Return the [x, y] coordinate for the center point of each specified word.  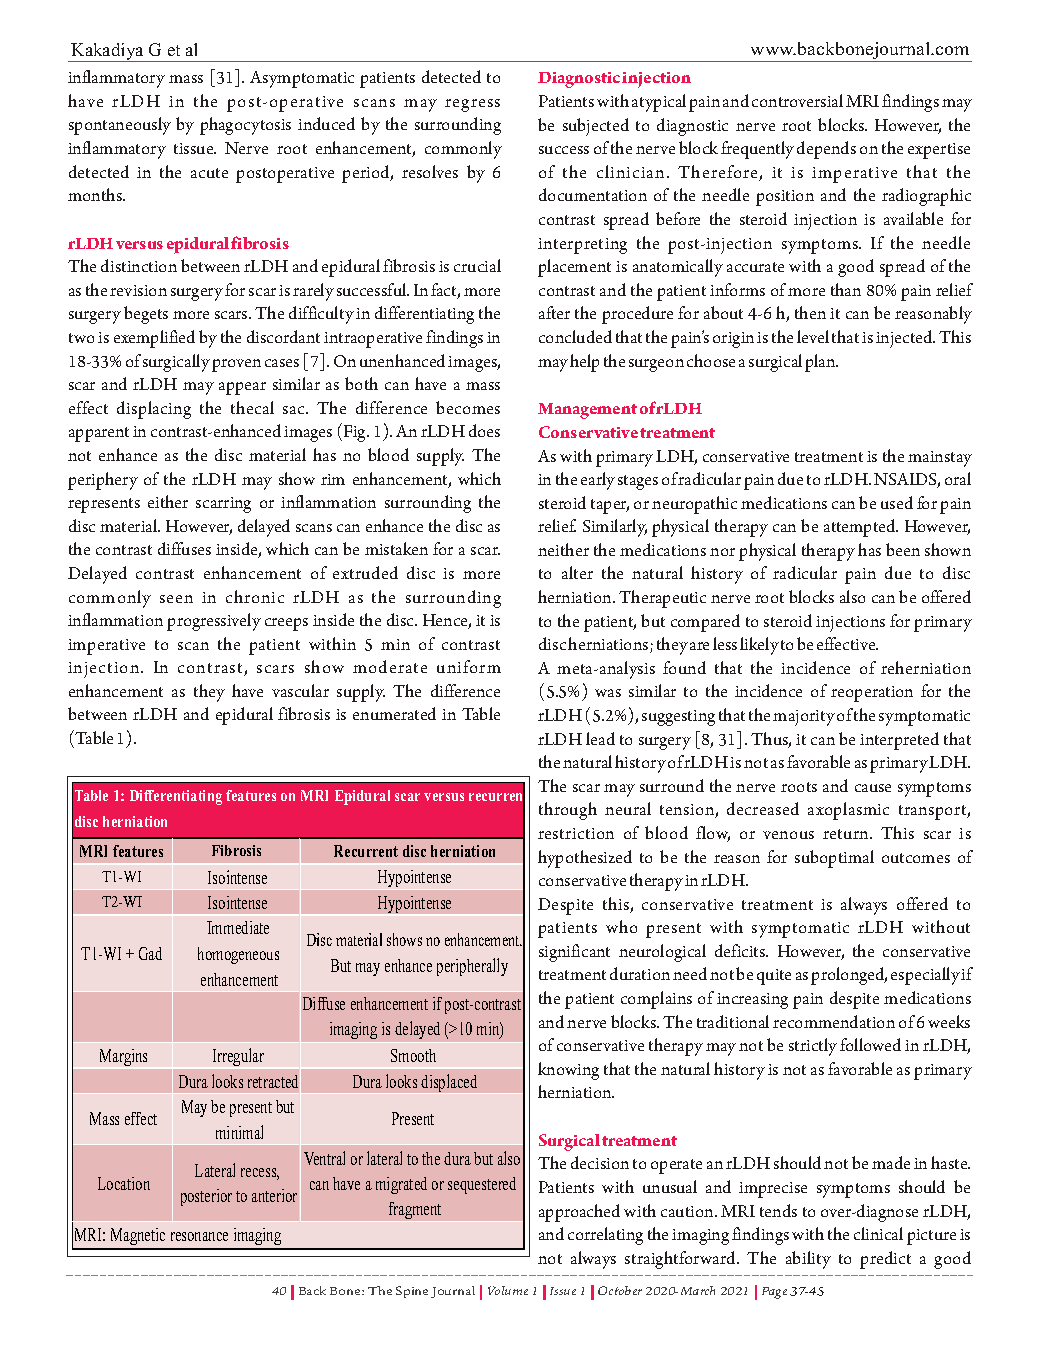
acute [209, 173]
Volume [508, 1290]
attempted [861, 528]
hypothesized [585, 859]
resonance [199, 1236]
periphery [103, 481]
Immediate [238, 927]
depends [826, 150]
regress [472, 105]
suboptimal [834, 859]
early [598, 481]
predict [885, 1260]
